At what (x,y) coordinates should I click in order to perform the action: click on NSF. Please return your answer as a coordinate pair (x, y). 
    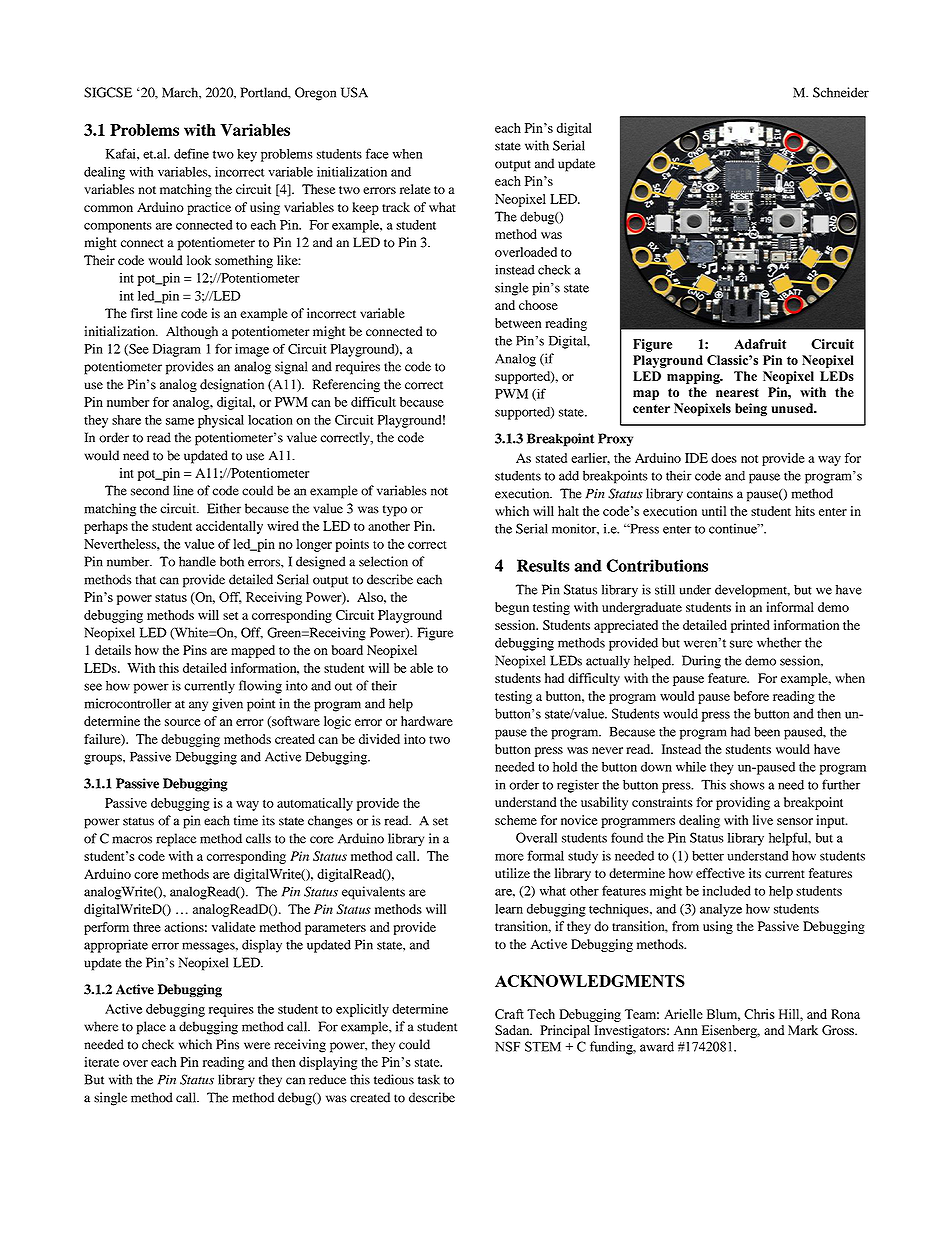
    Looking at the image, I should click on (507, 1046).
